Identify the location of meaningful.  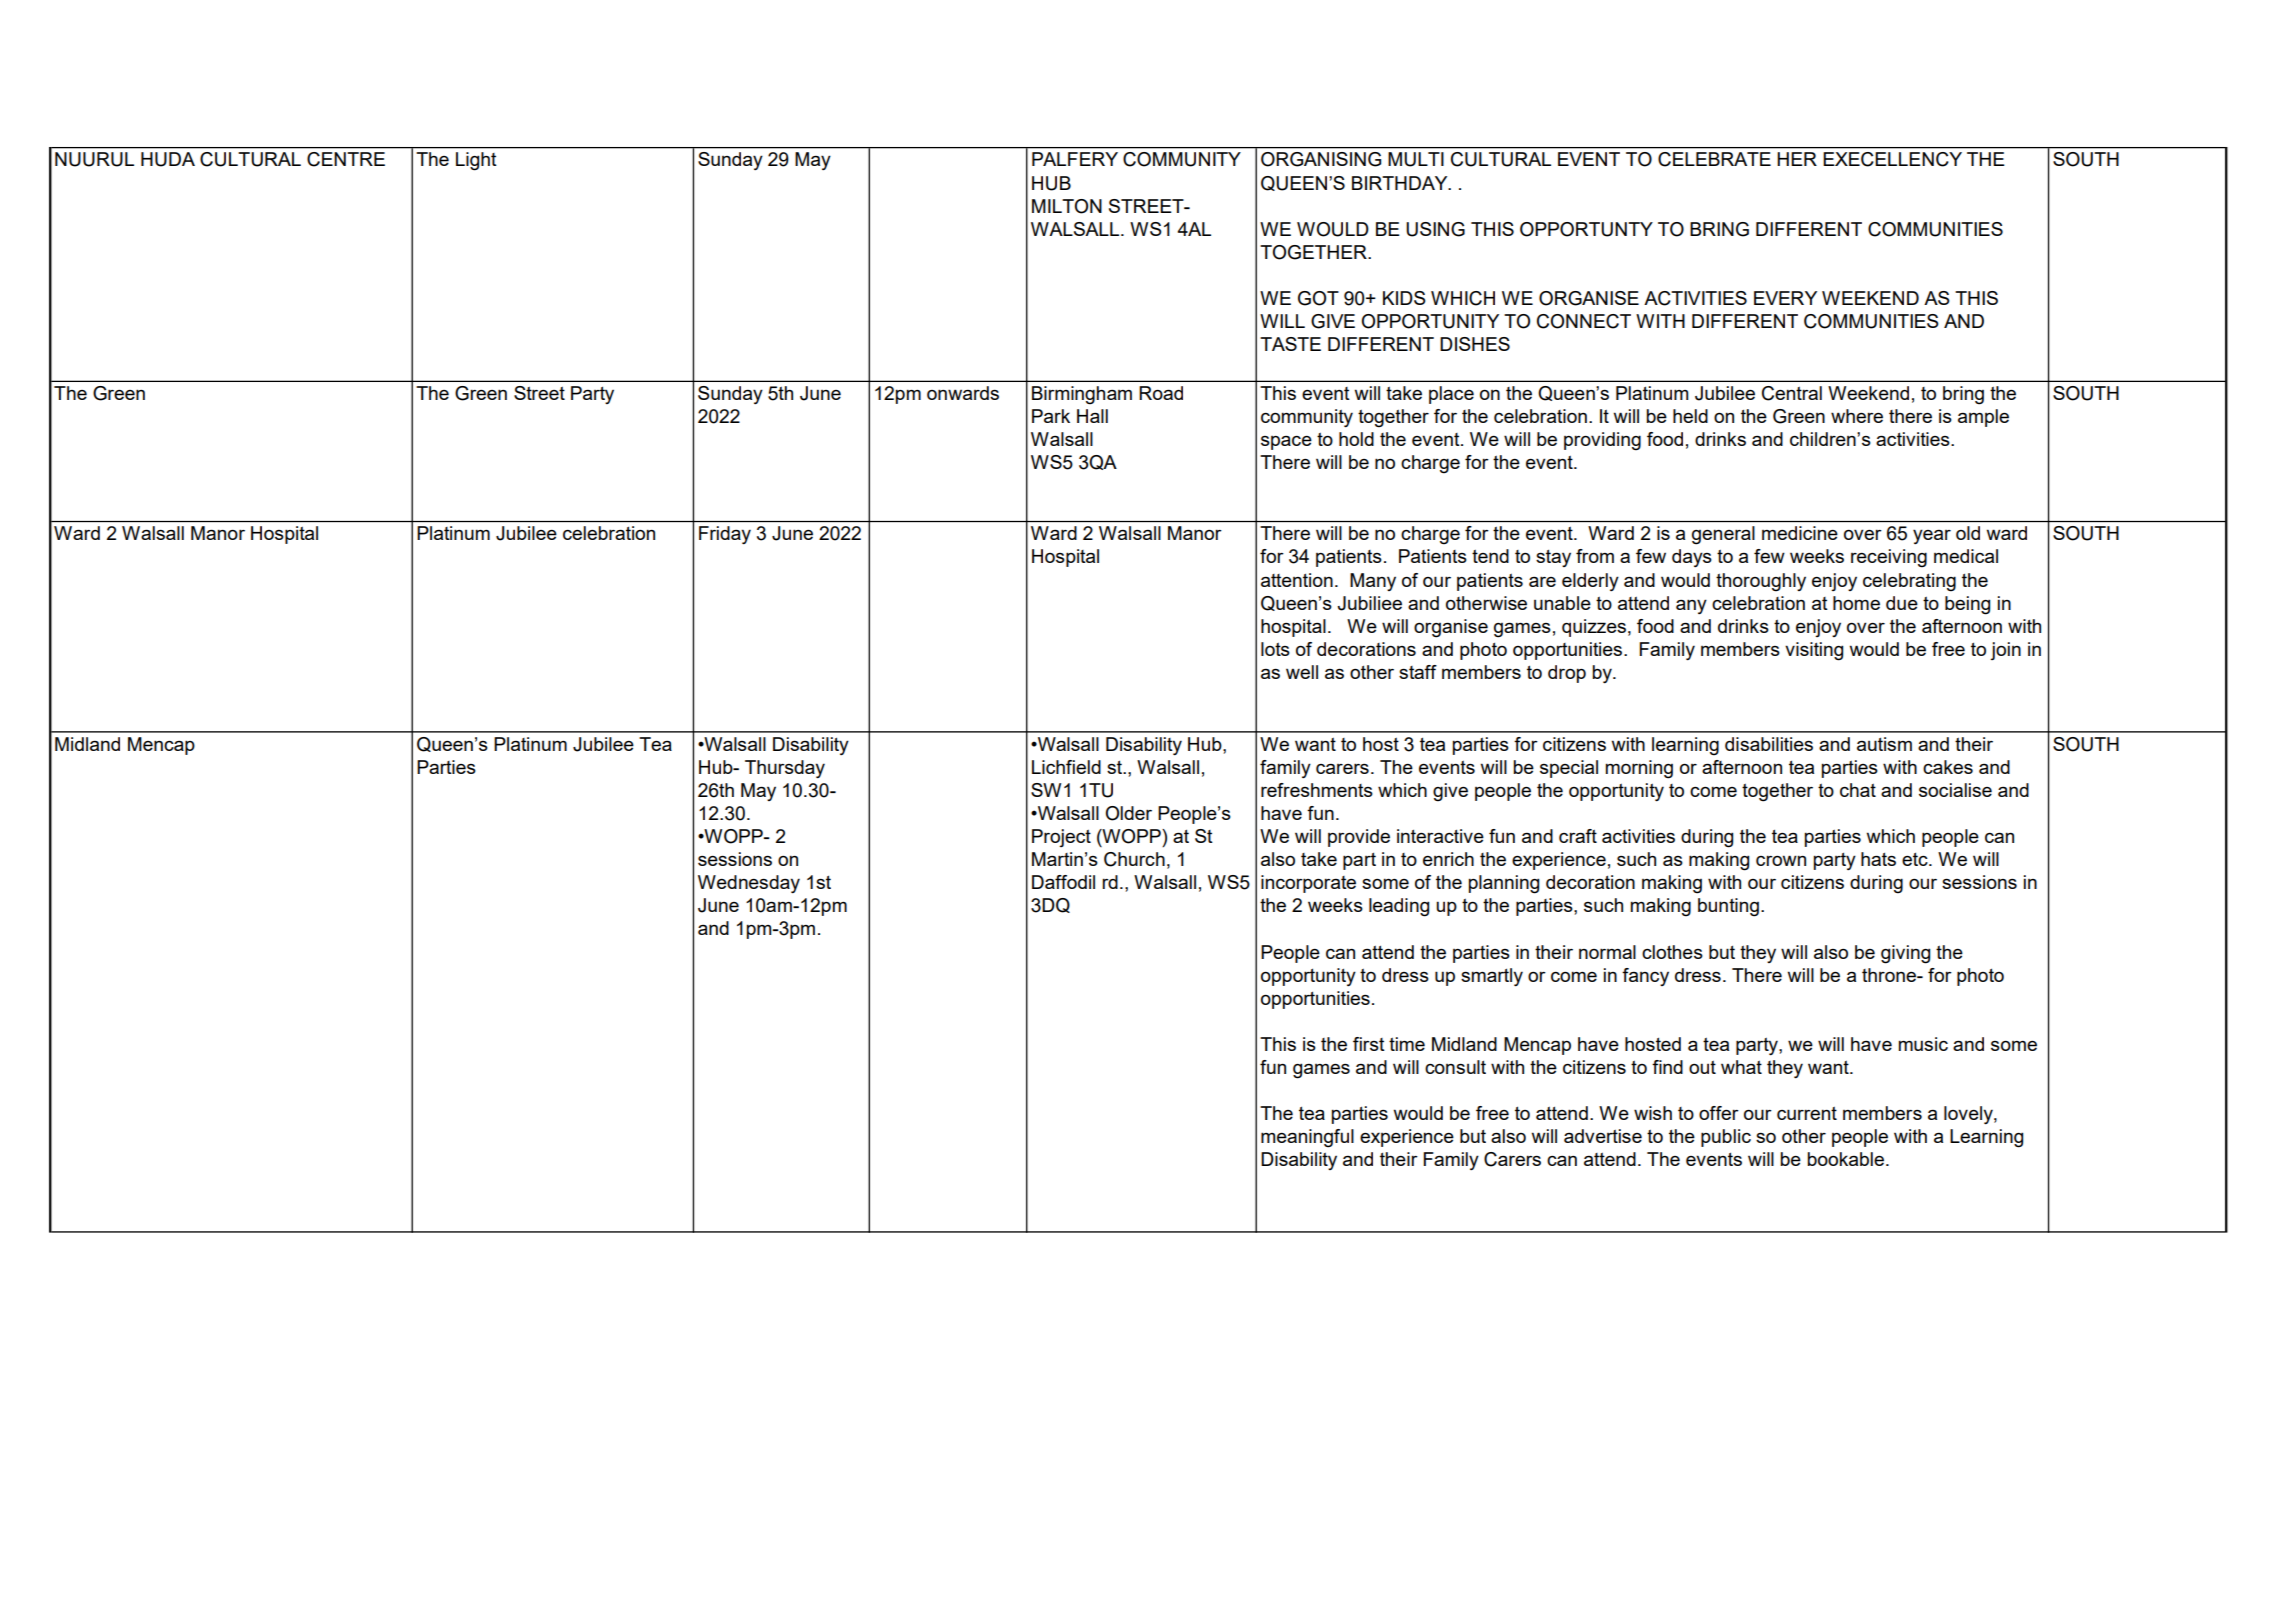
(1307, 1138).
